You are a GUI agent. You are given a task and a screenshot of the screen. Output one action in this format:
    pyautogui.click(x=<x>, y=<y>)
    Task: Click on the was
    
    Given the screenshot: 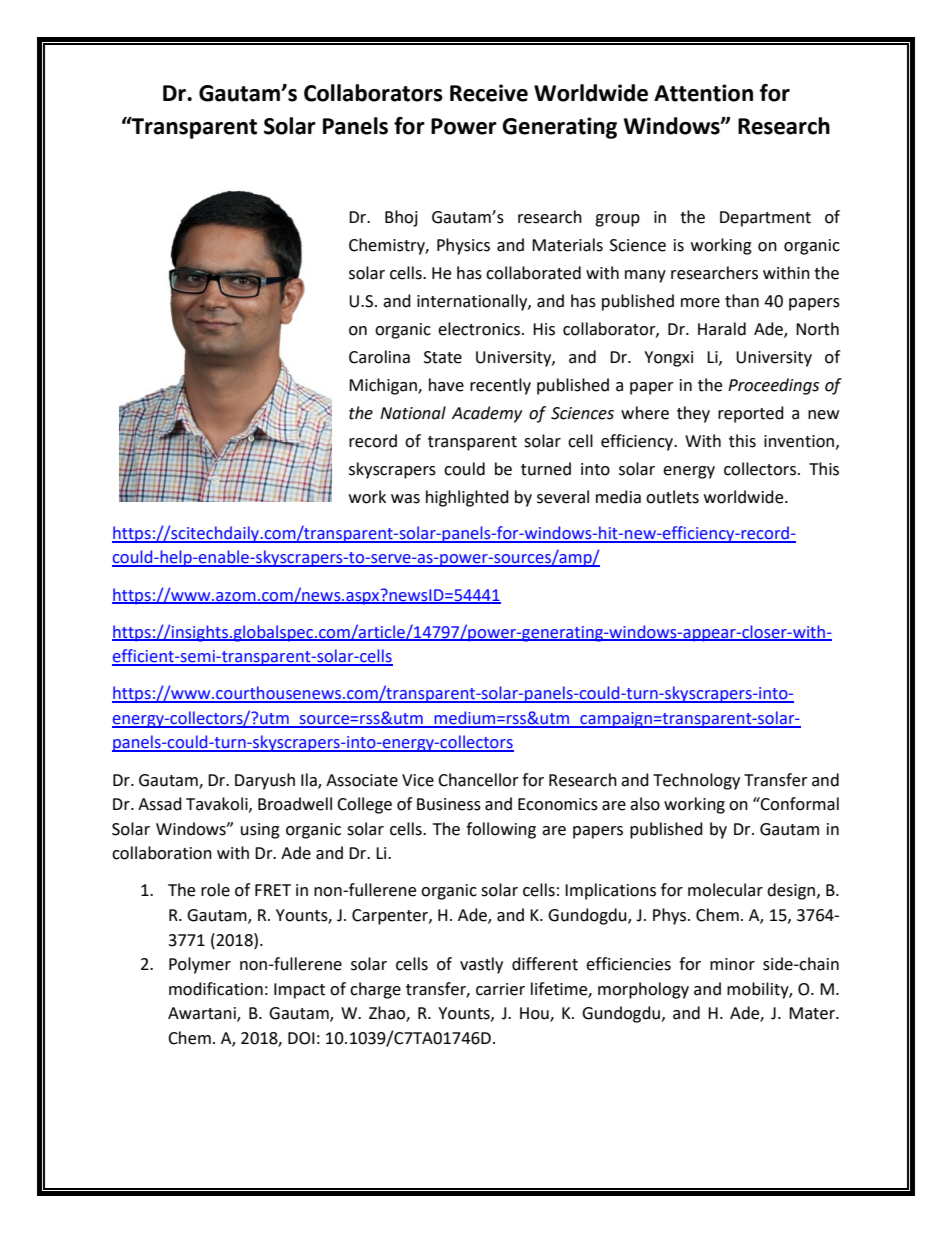 What is the action you would take?
    pyautogui.click(x=405, y=499)
